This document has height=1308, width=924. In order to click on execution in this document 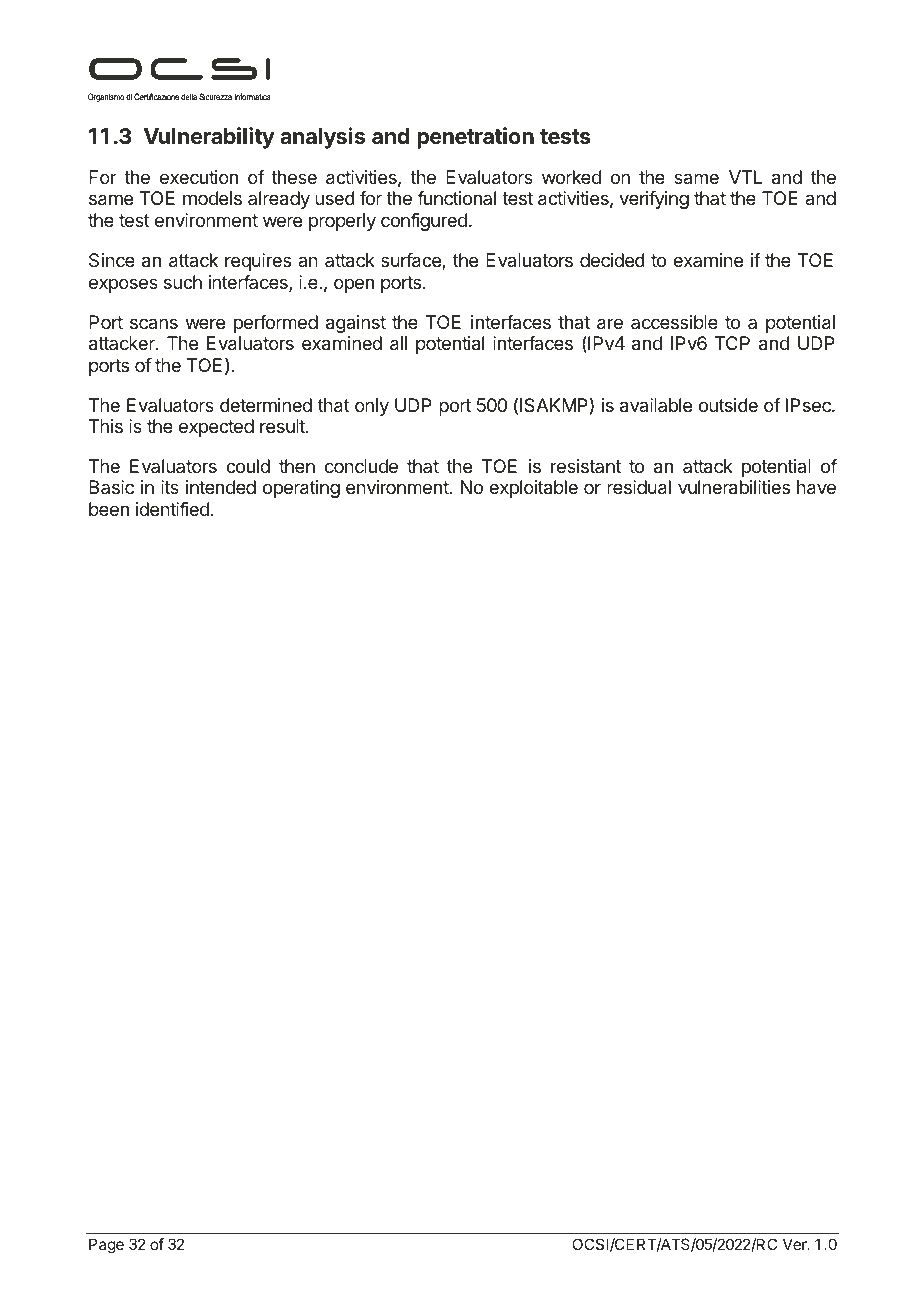, I will do `click(199, 177)`.
